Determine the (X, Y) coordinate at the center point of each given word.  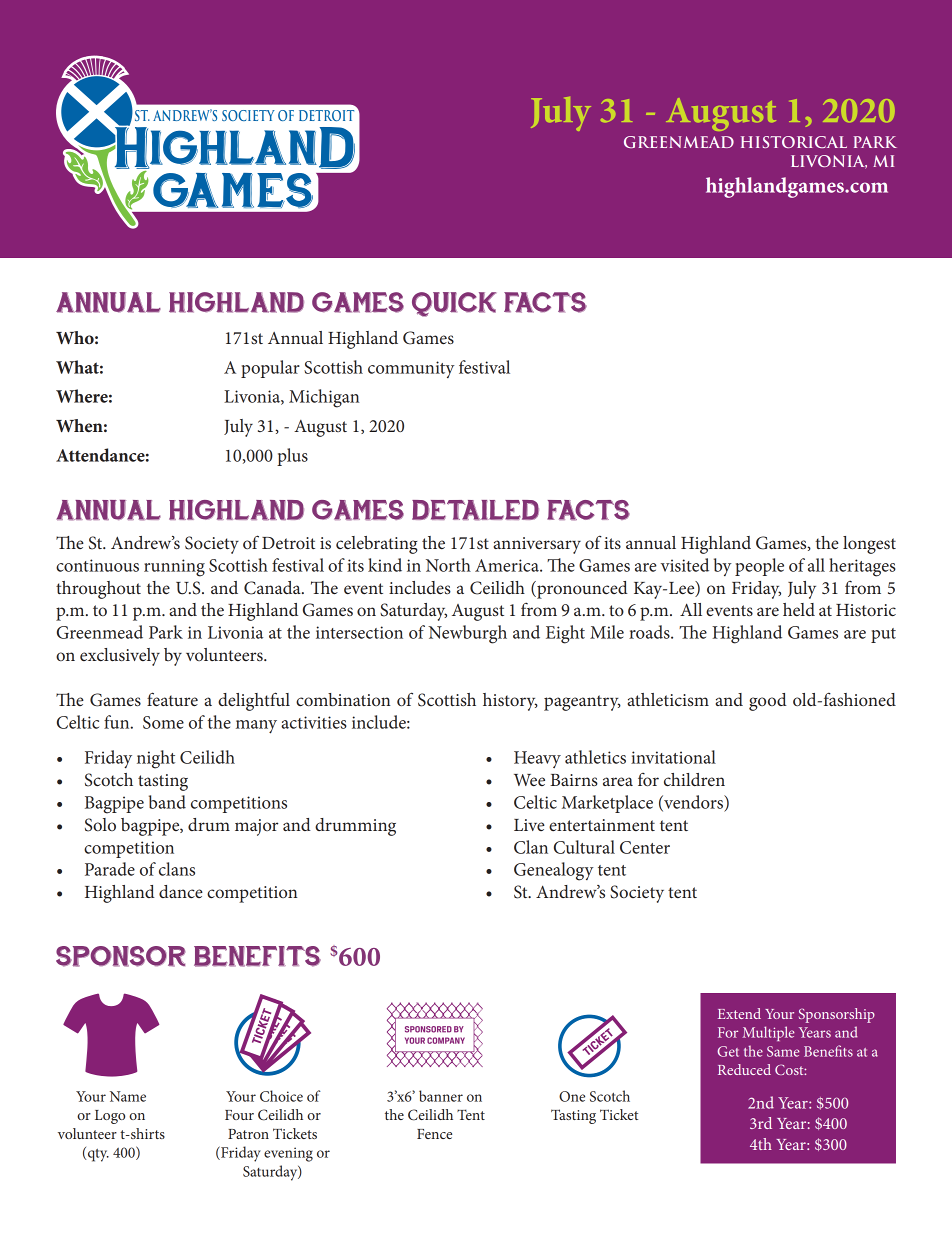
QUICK (454, 304)
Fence (434, 1134)
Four (239, 1115)
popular (270, 369)
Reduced (744, 1069)
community (411, 369)
